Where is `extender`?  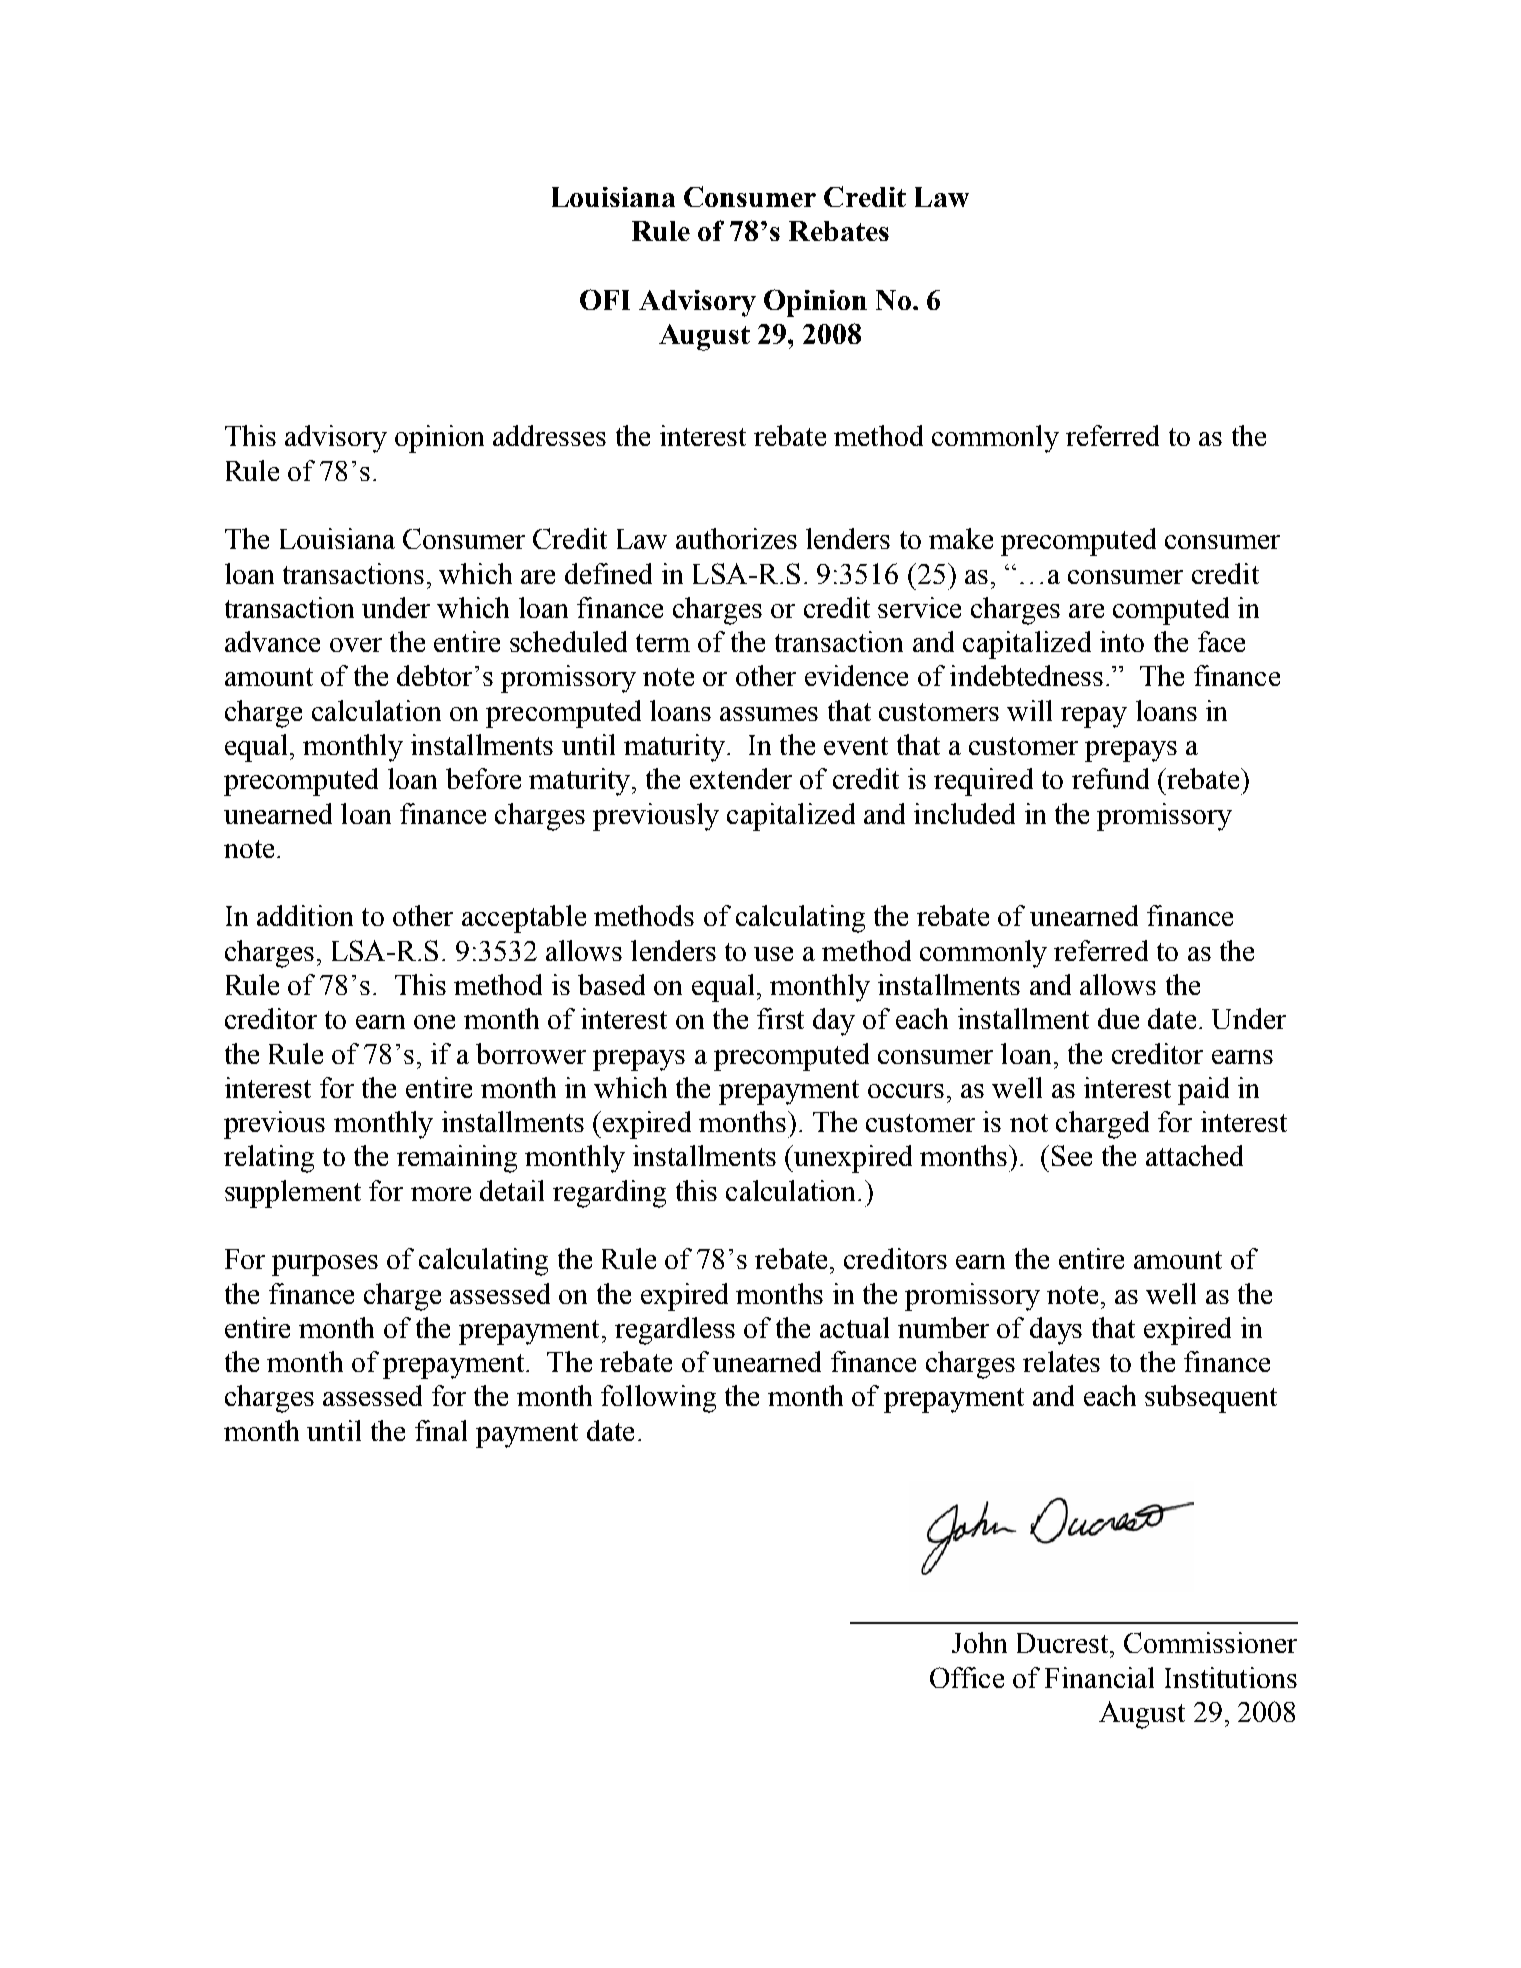 extender is located at coordinates (741, 778).
